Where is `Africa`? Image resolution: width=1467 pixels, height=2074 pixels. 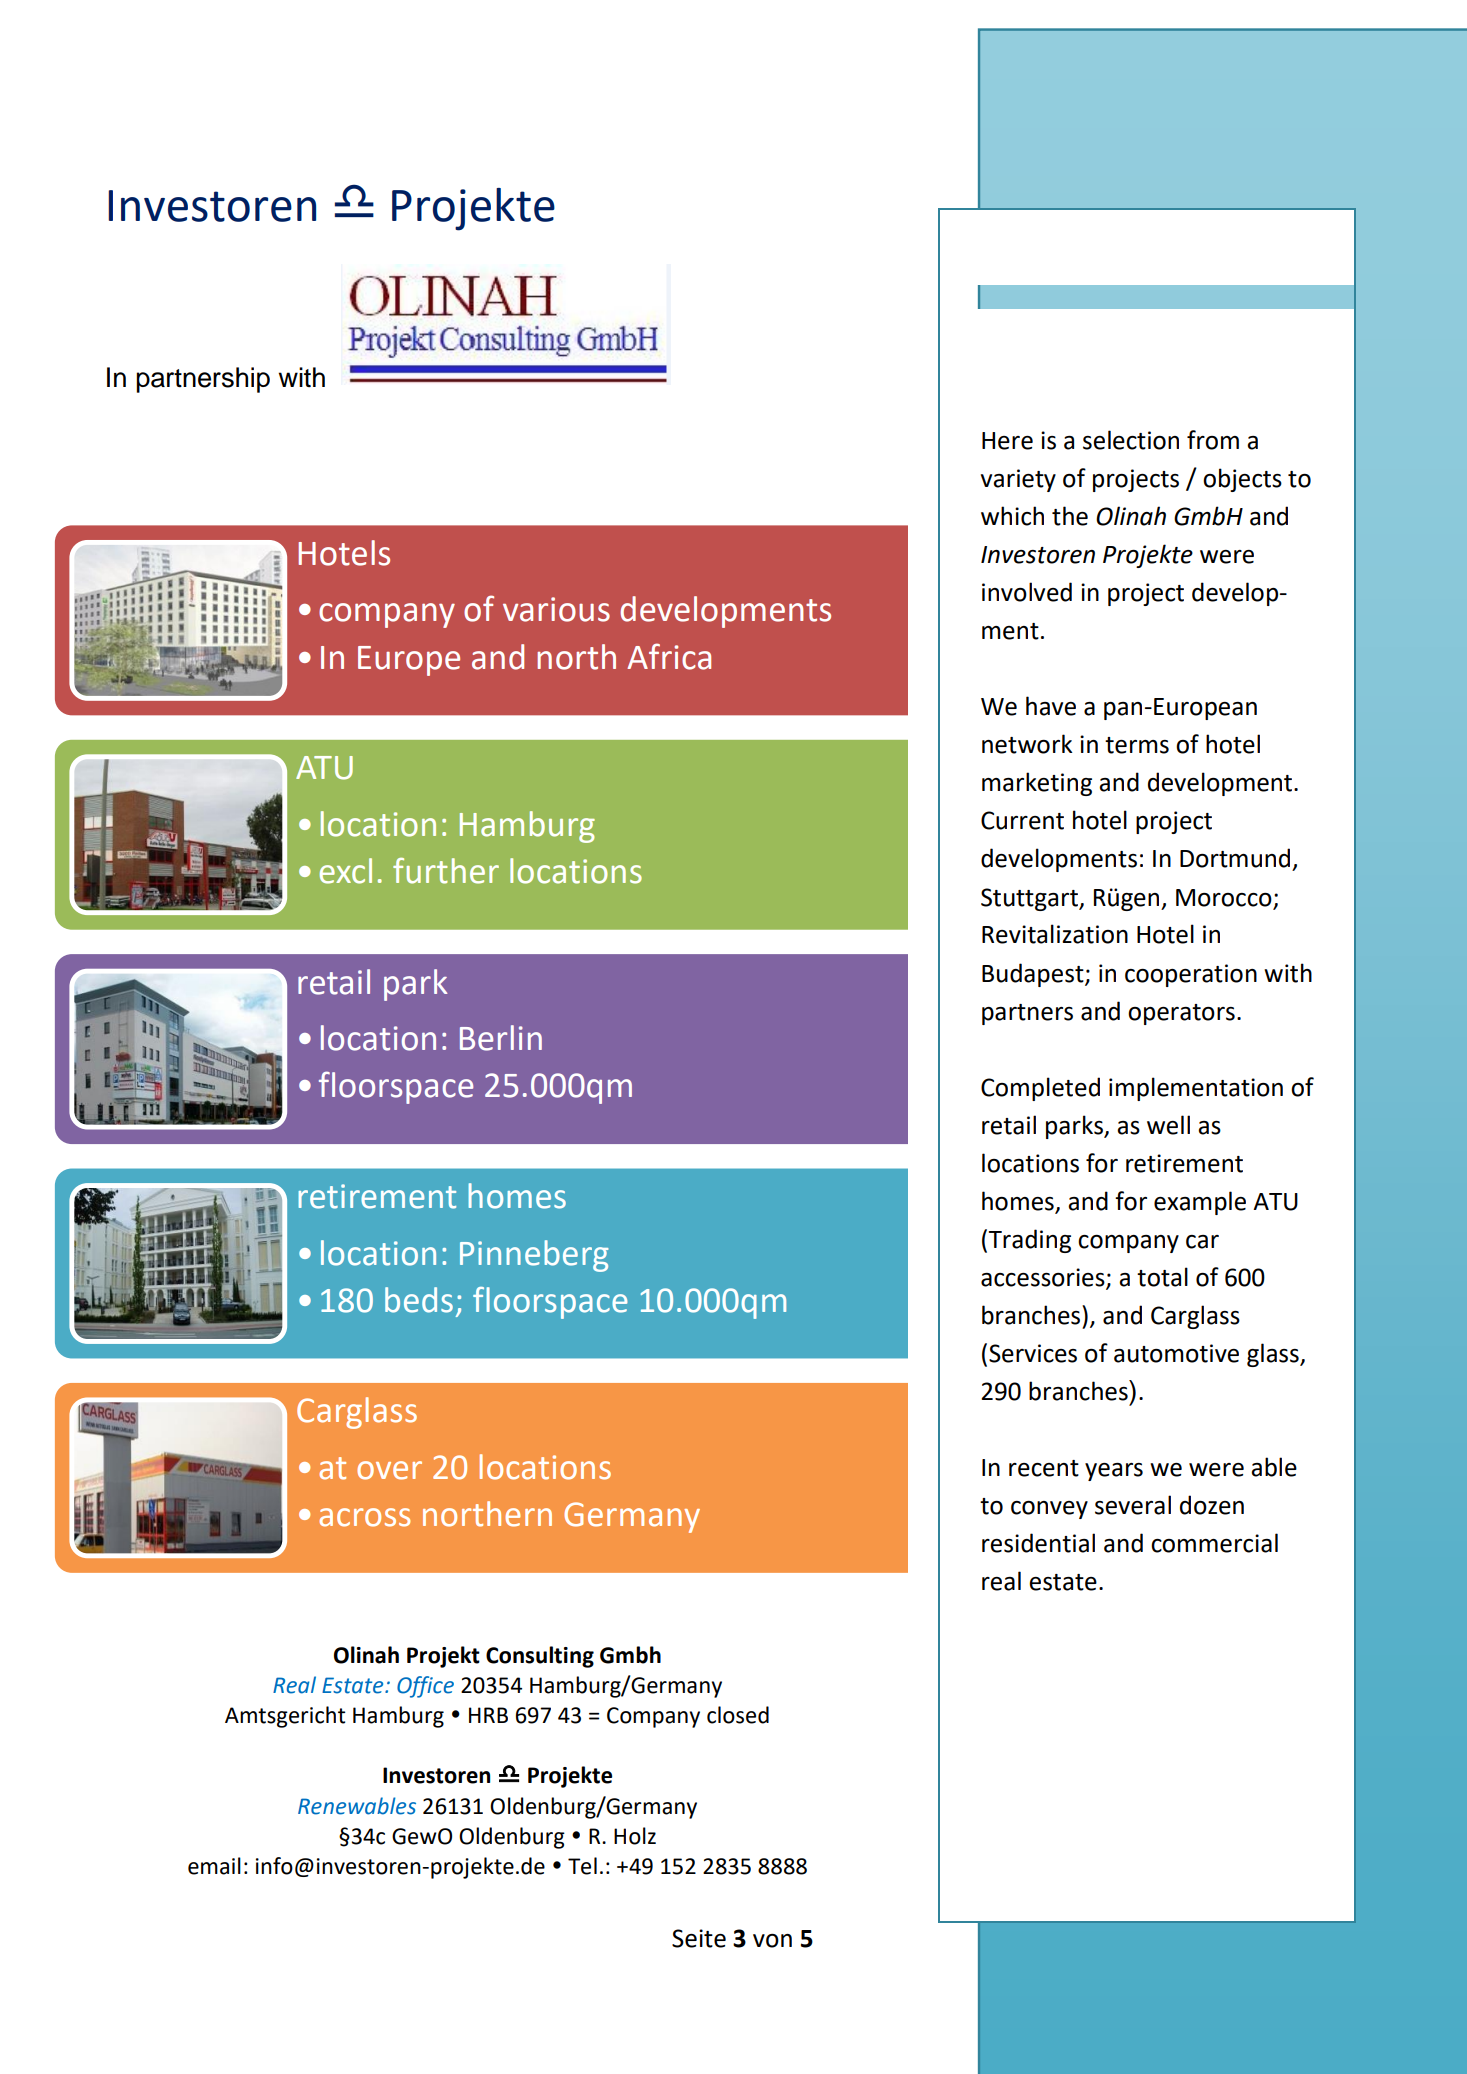 Africa is located at coordinates (669, 656).
